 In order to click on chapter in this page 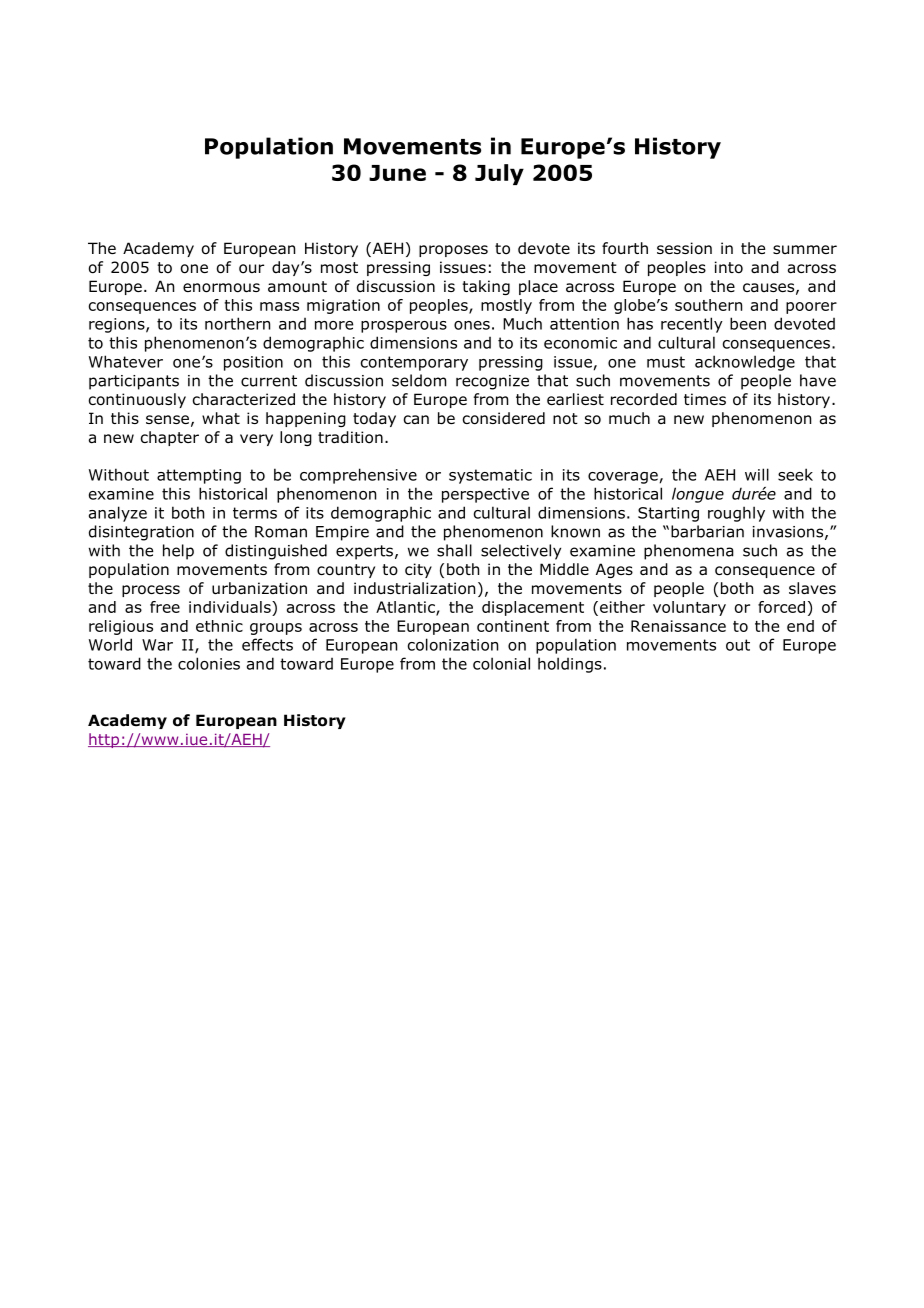, I will do `click(170, 438)`.
